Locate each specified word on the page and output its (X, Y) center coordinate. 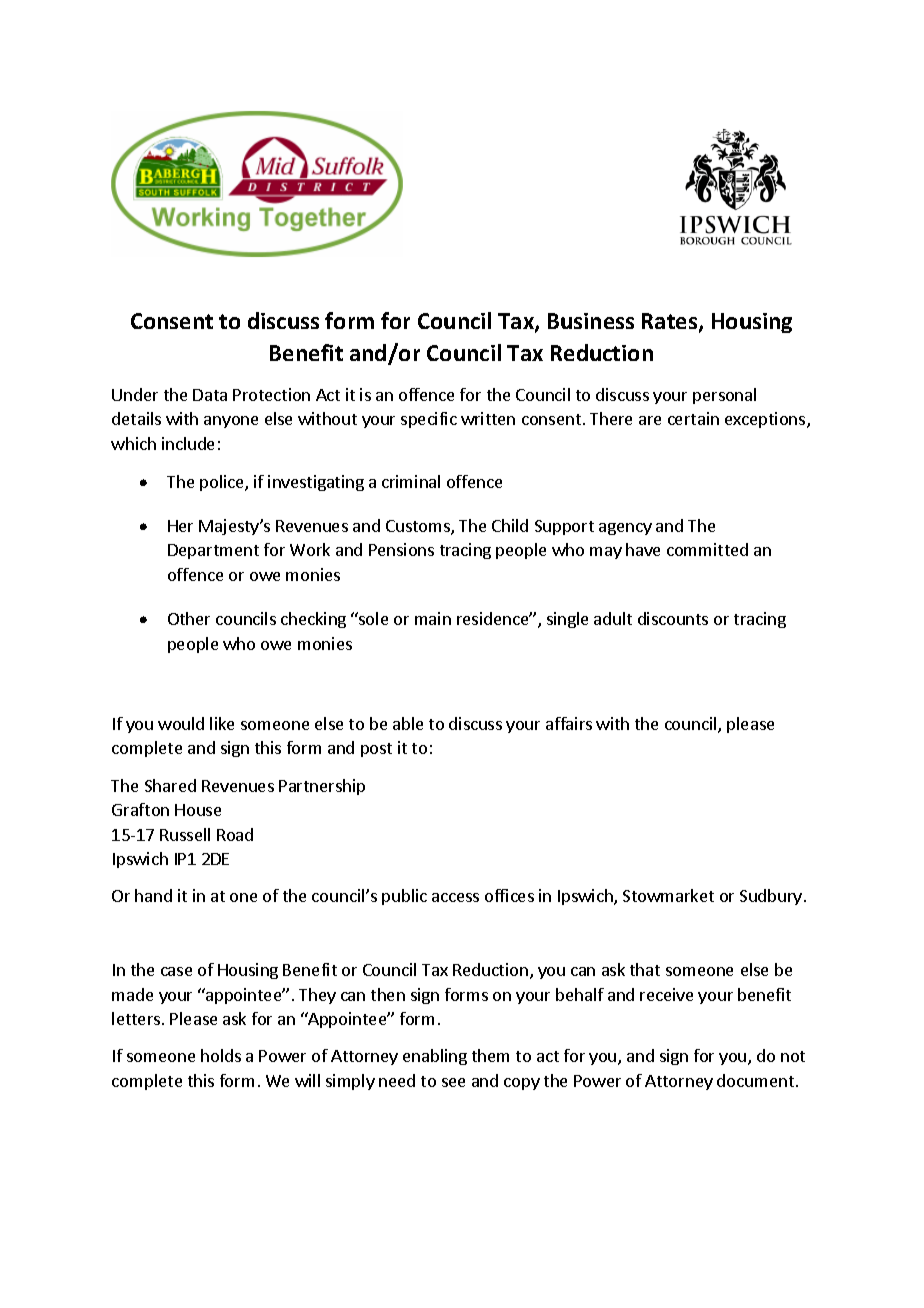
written (488, 418)
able (408, 723)
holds (221, 1055)
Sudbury (771, 897)
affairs (569, 723)
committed (707, 549)
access (455, 897)
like (222, 723)
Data (210, 395)
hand (153, 895)
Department (213, 551)
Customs (419, 527)
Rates (671, 322)
